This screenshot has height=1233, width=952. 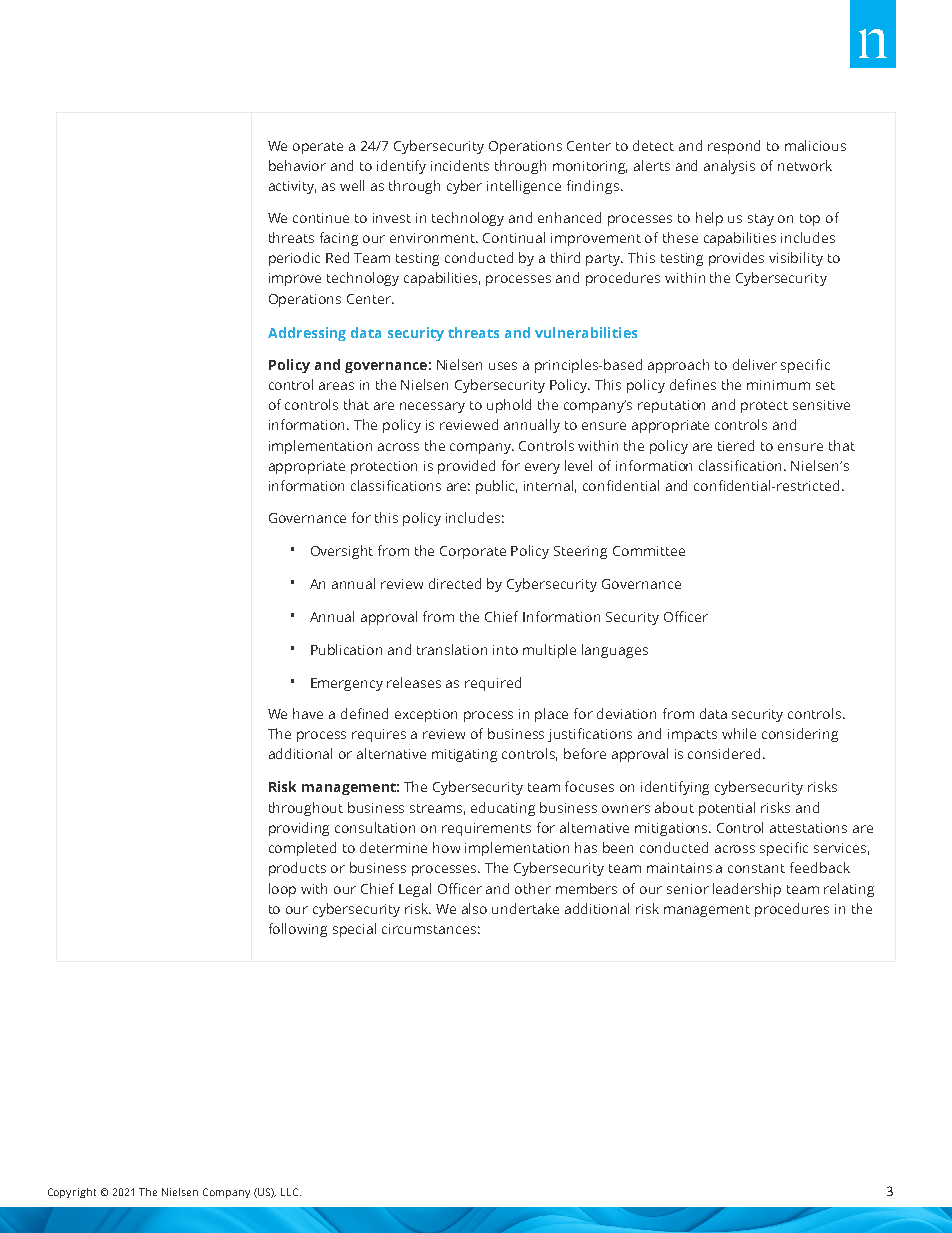 I want to click on activity, so click(x=292, y=187).
